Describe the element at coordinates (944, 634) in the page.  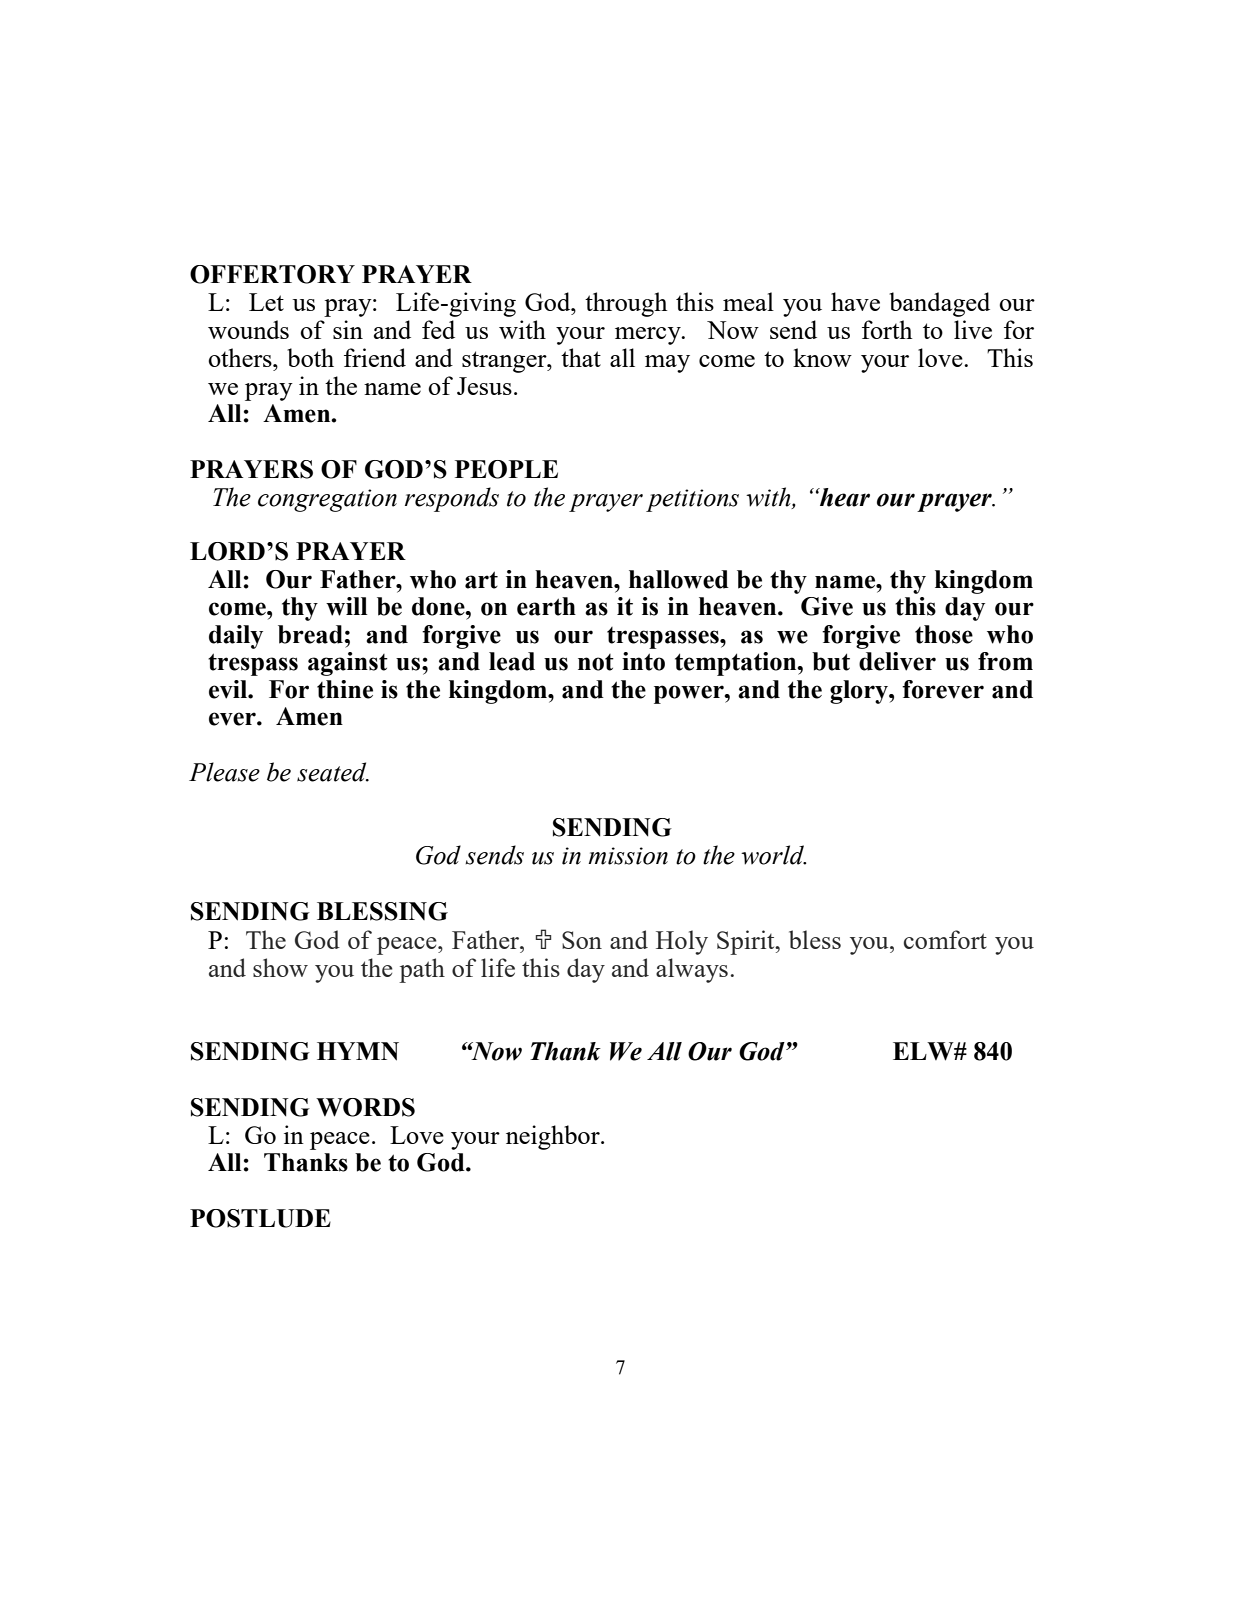
I see `those` at that location.
